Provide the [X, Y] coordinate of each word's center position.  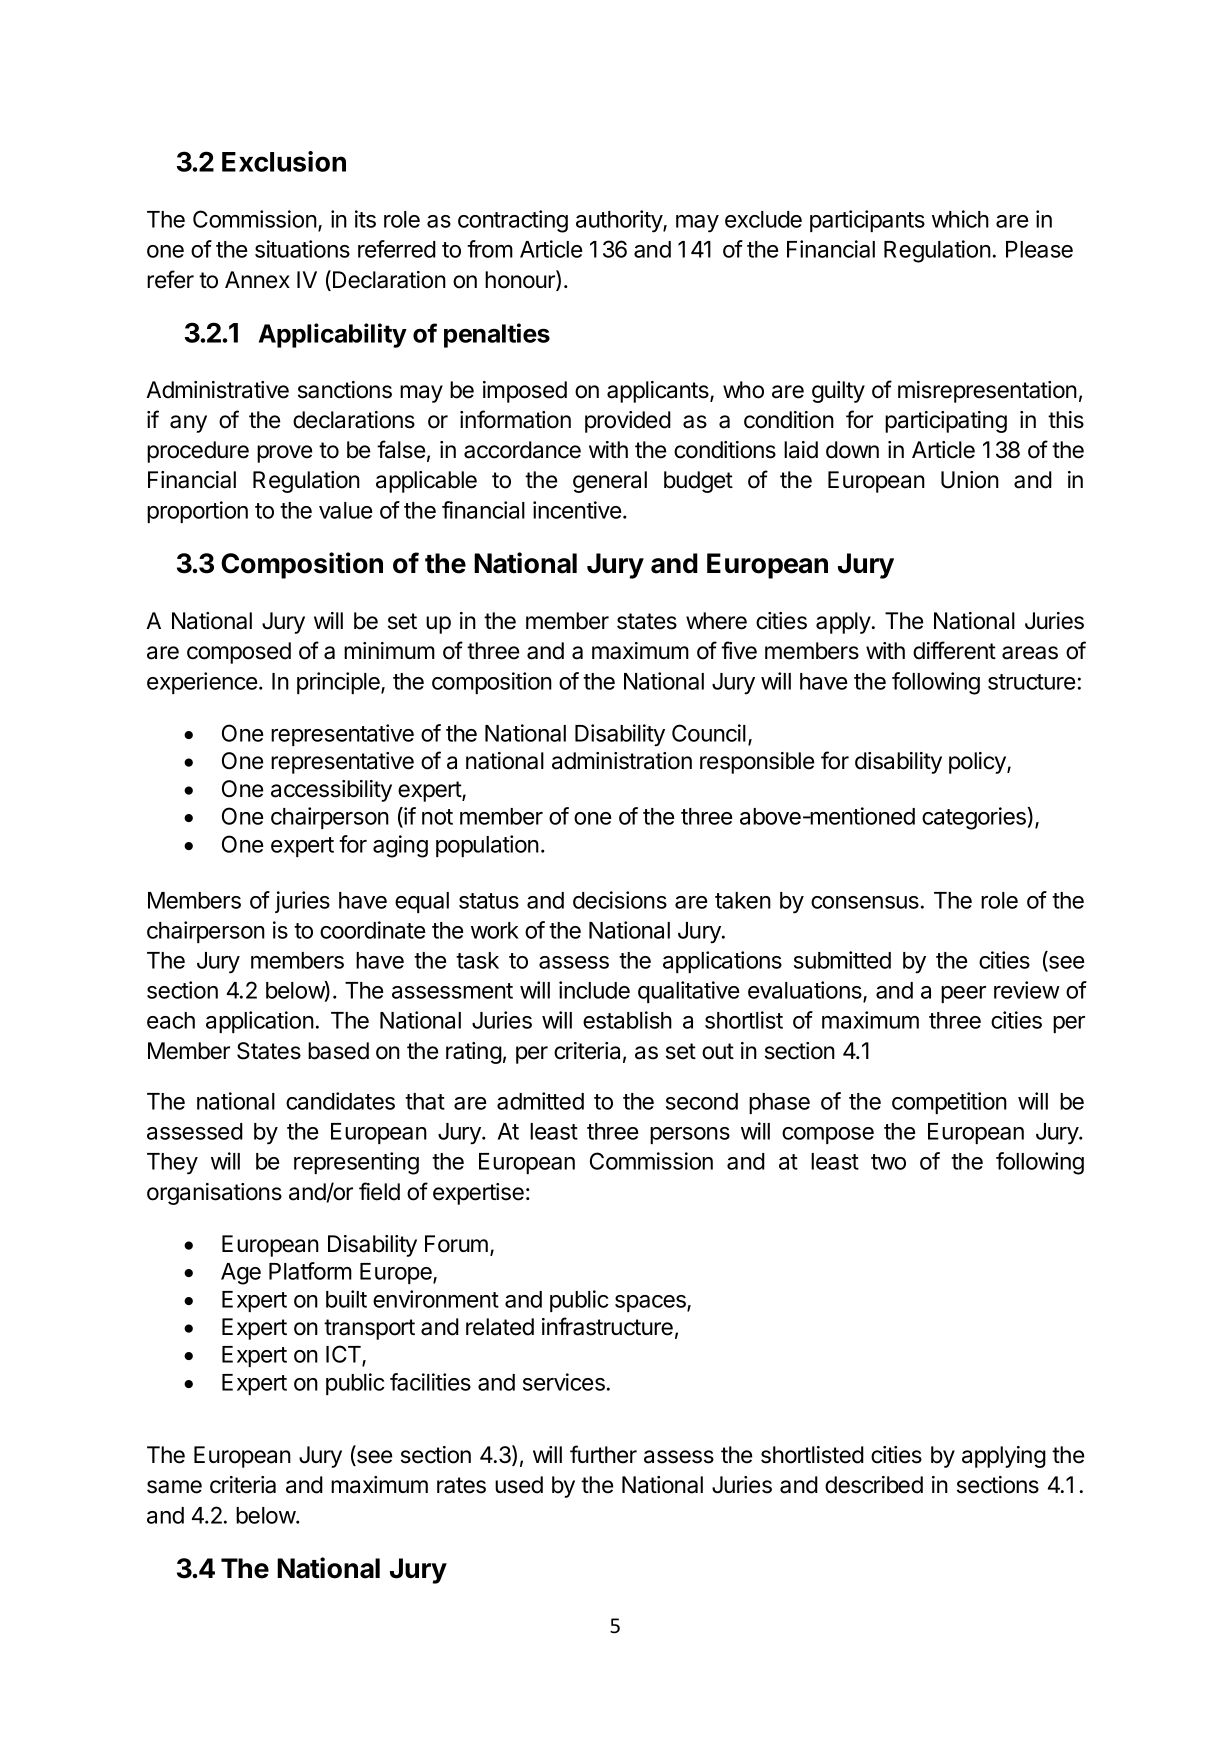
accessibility [331, 791]
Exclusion [284, 161]
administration [622, 761]
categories [974, 818]
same [174, 1487]
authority [620, 221]
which [960, 219]
